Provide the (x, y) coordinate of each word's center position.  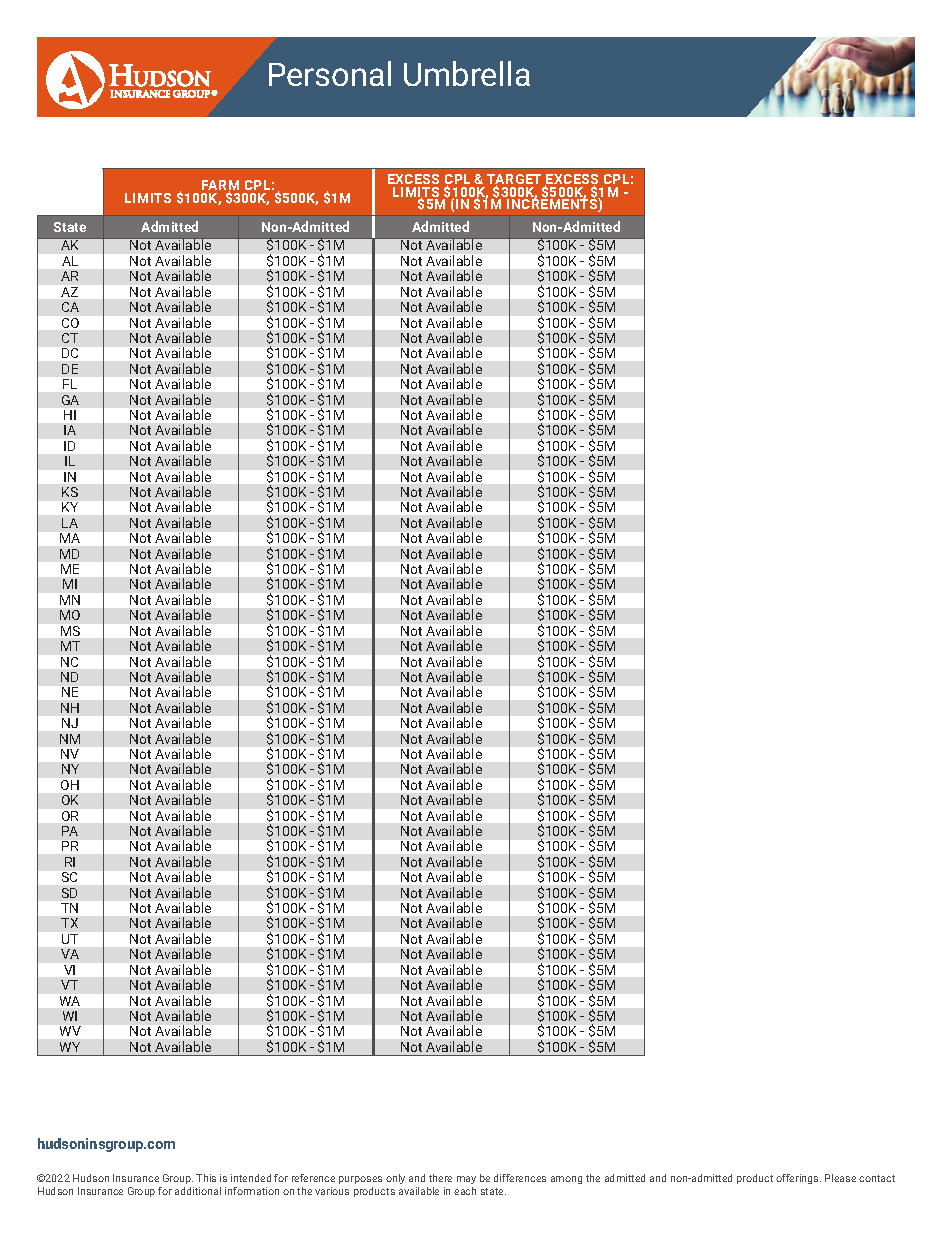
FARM (220, 186)
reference (313, 1178)
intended (251, 1178)
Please (840, 1178)
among (566, 1180)
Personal (330, 73)
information (252, 1191)
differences (520, 1178)
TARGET (514, 180)
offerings (798, 1179)
